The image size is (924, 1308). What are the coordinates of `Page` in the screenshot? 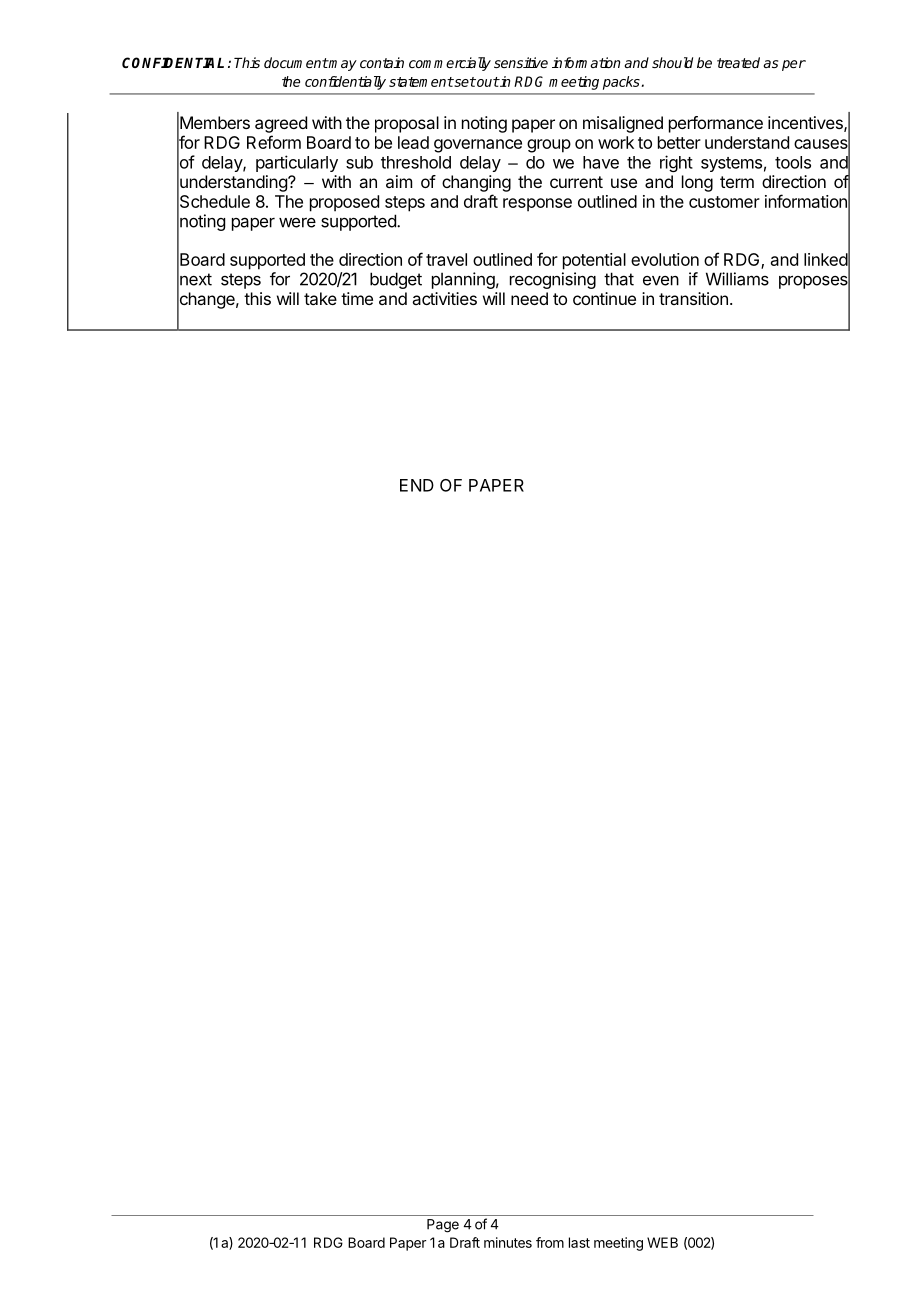 It's located at (443, 1226).
